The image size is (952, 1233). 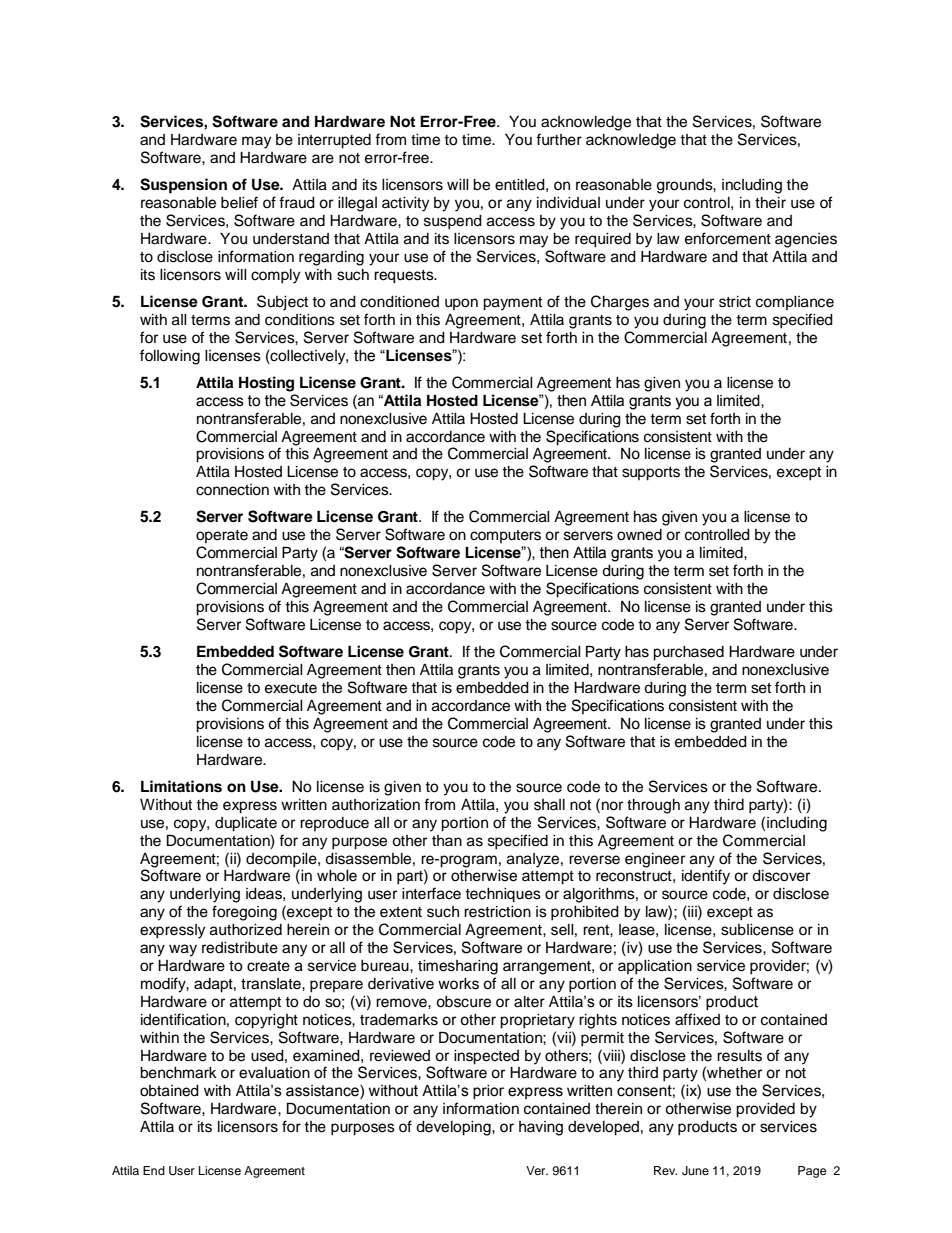 What do you see at coordinates (765, 1110) in the document?
I see `provided` at bounding box center [765, 1110].
